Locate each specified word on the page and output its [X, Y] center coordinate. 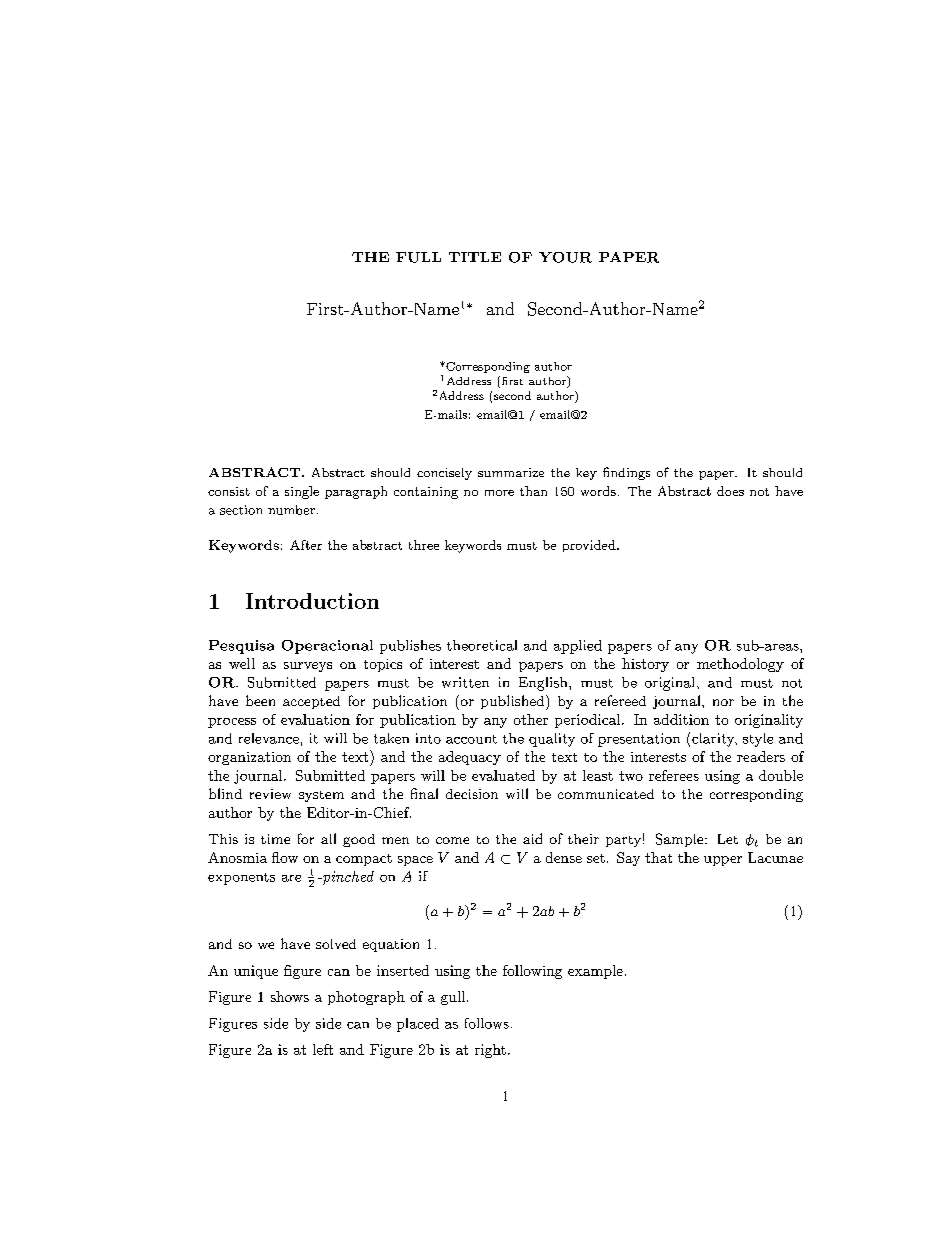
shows [290, 996]
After [306, 545]
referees [674, 775]
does [730, 491]
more [499, 493]
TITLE [475, 257]
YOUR [565, 257]
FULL [418, 257]
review [270, 794]
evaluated [503, 775]
